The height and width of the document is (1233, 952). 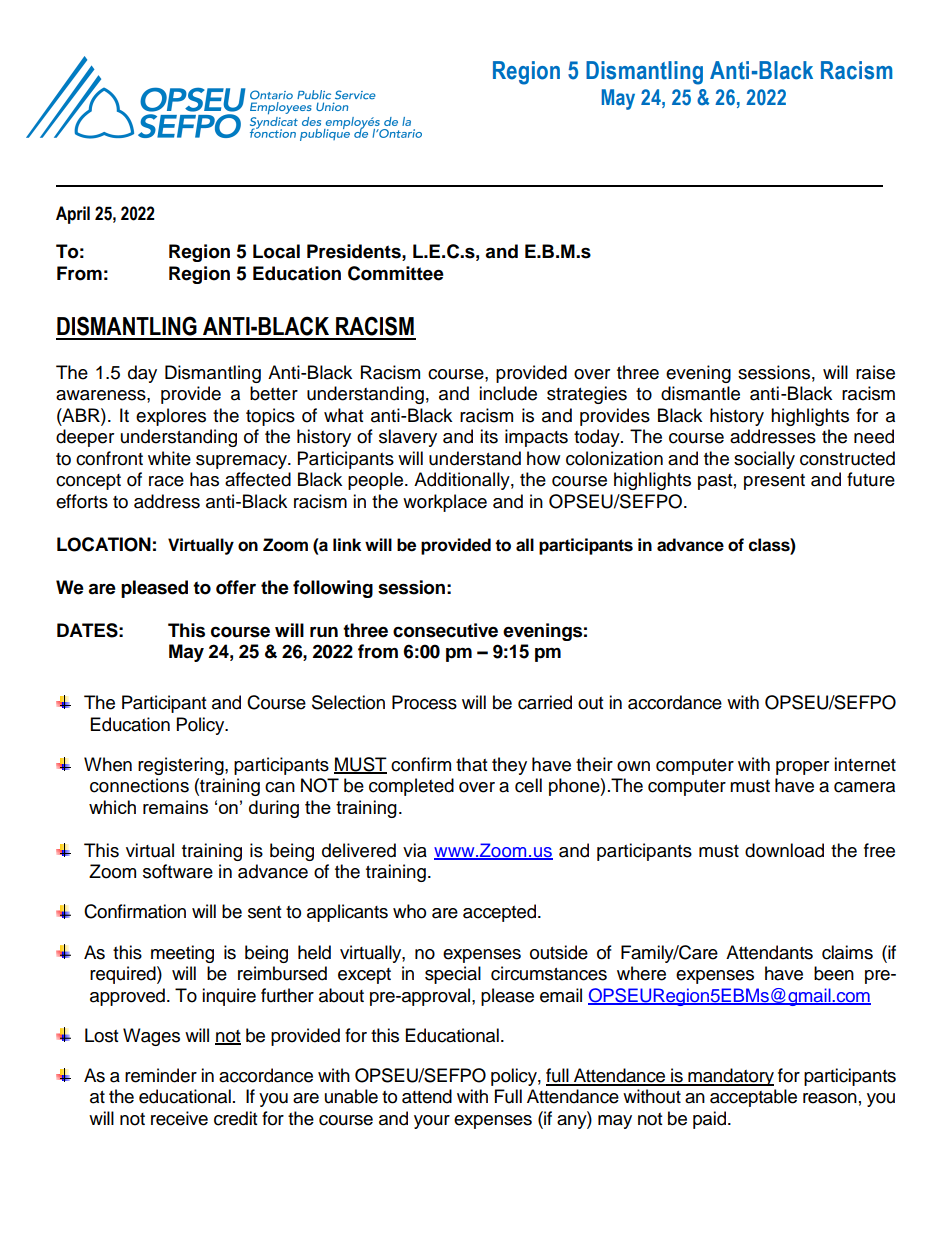 What do you see at coordinates (528, 785) in the document?
I see `cell` at bounding box center [528, 785].
